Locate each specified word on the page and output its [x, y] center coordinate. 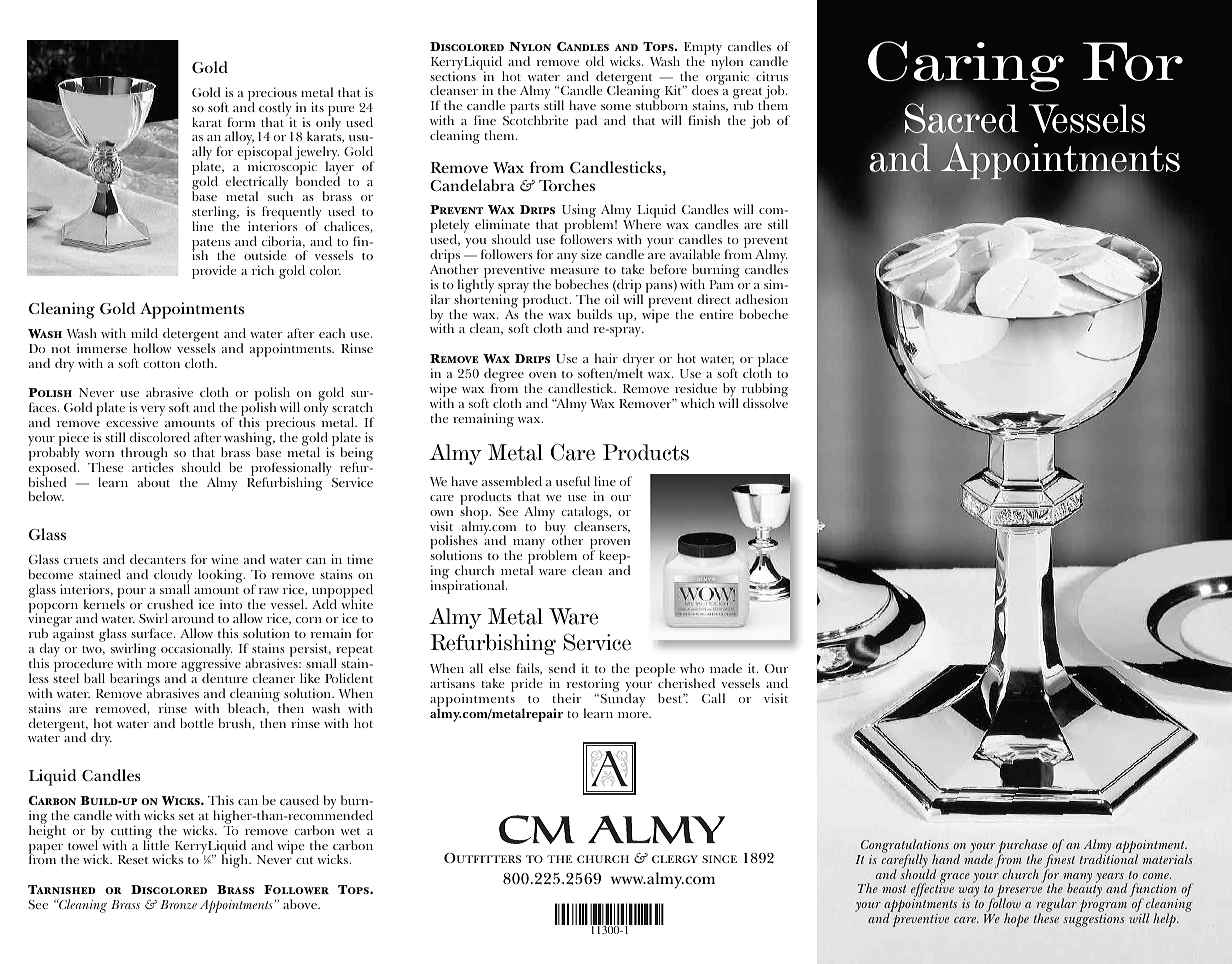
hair [606, 358]
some [616, 107]
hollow [152, 348]
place [773, 361]
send [562, 668]
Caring [966, 67]
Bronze [178, 904]
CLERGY [675, 859]
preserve [1019, 892]
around [193, 618]
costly [275, 110]
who [692, 668]
